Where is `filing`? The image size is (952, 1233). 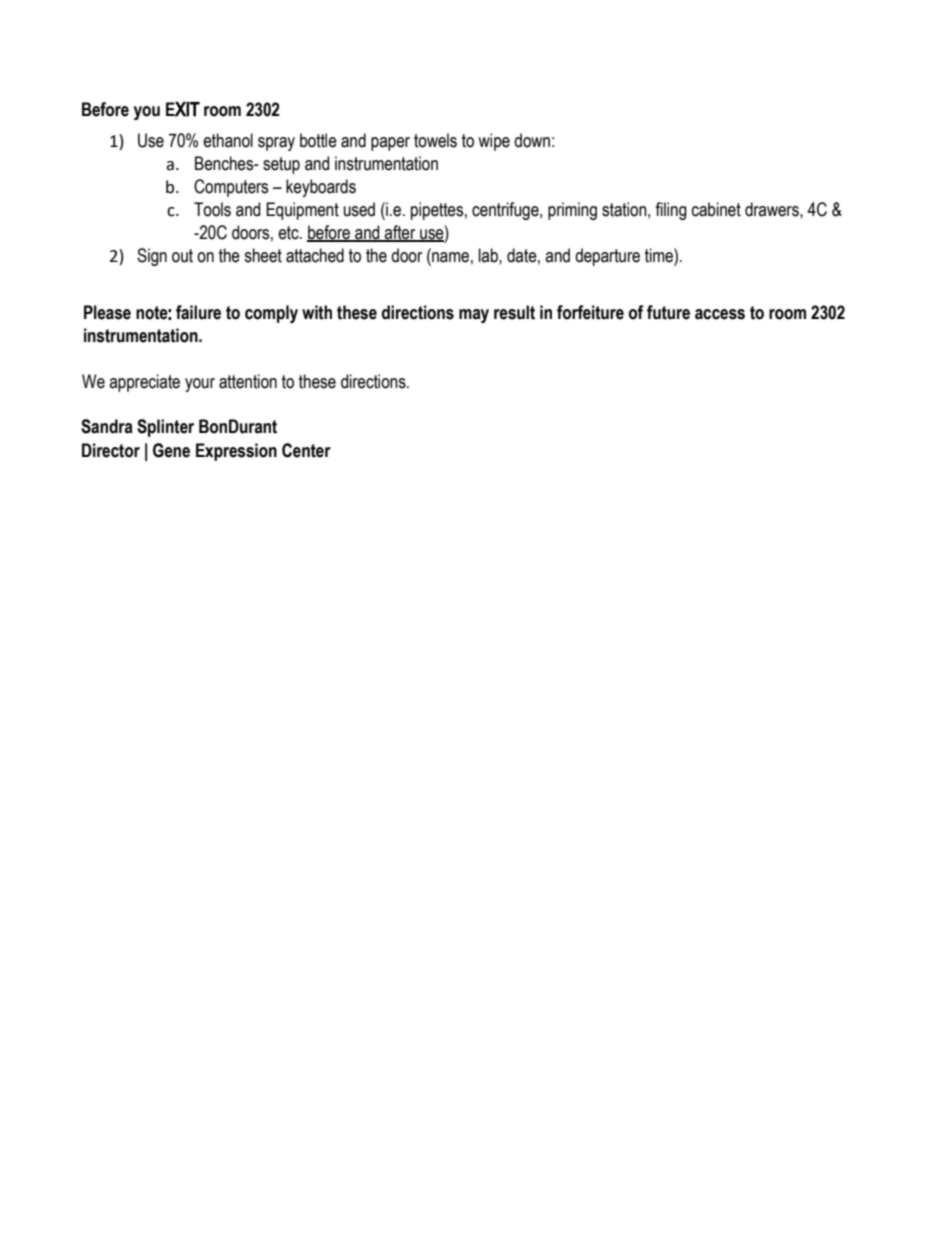 filing is located at coordinates (671, 211).
